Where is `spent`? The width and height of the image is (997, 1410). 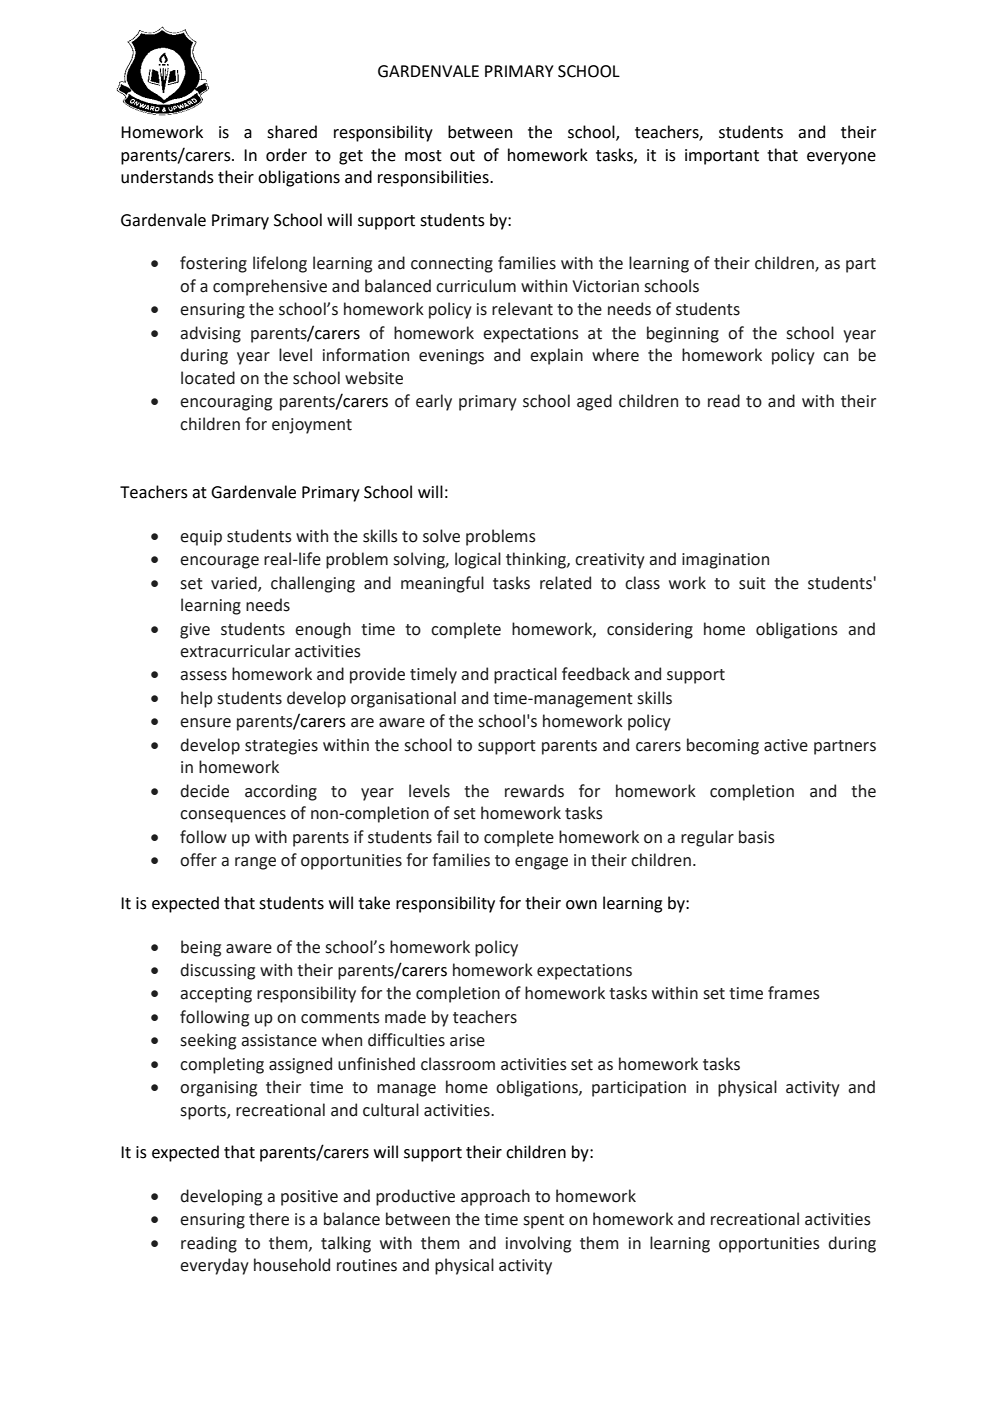
spent is located at coordinates (543, 1221).
